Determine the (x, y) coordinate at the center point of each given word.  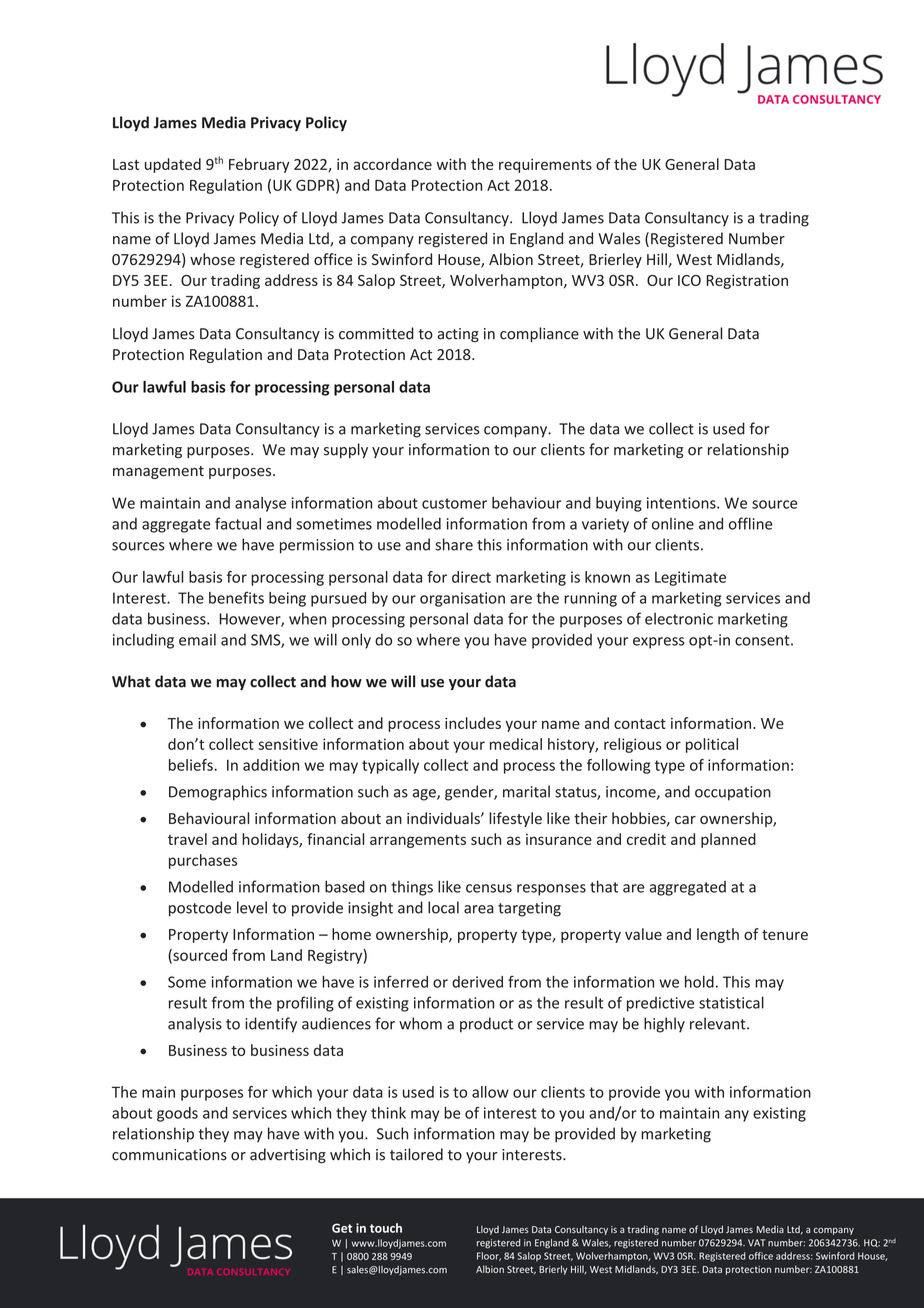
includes (473, 723)
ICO (689, 280)
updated (173, 165)
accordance (392, 164)
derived (477, 982)
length (718, 935)
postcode (200, 909)
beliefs (192, 765)
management (158, 472)
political (712, 745)
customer (454, 503)
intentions (682, 503)
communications (169, 1155)
